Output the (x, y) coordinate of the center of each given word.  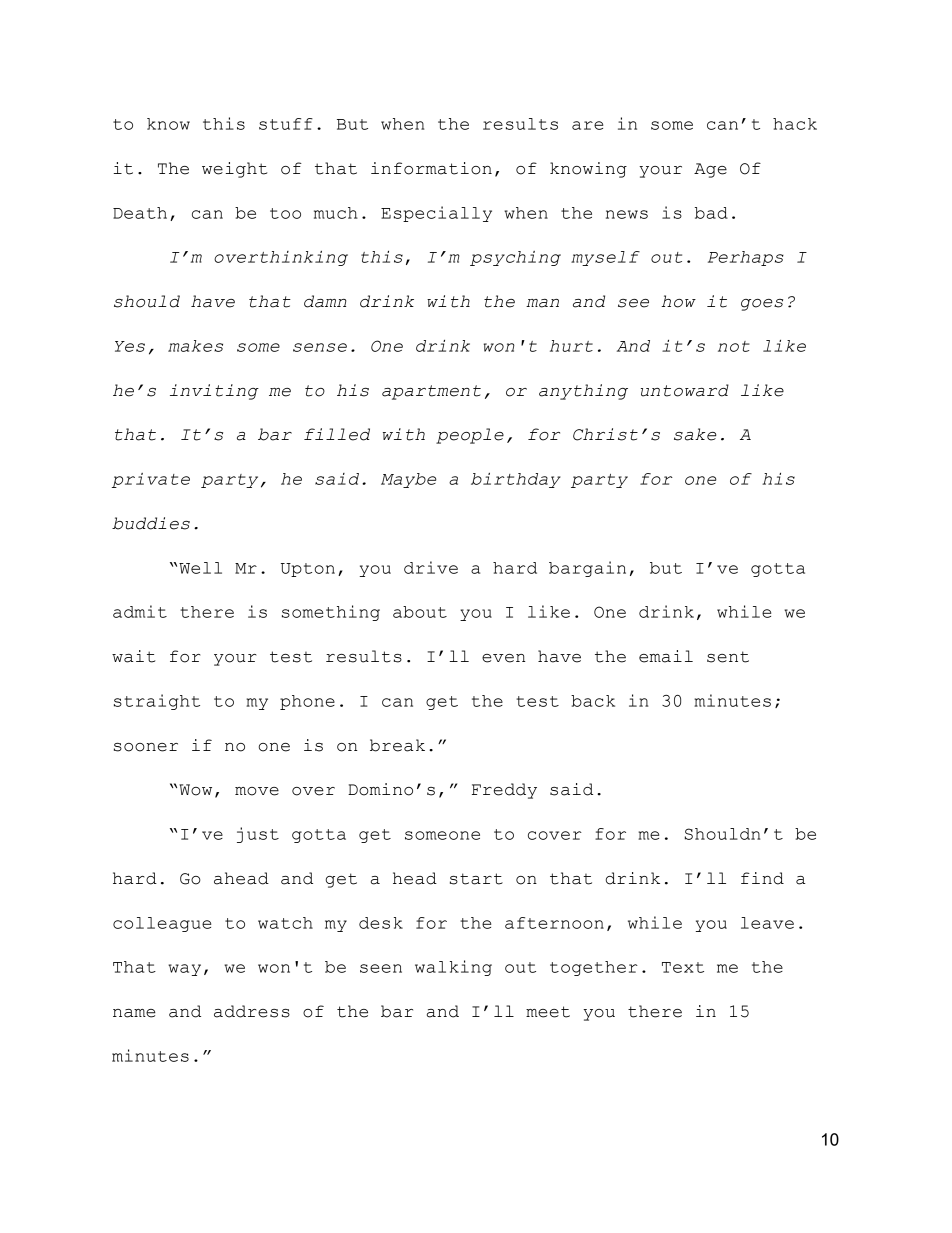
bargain (587, 569)
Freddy (504, 791)
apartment (431, 392)
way (184, 970)
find (762, 878)
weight (234, 170)
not (734, 346)
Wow (195, 790)
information (431, 168)
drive (431, 567)
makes (195, 346)
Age (710, 170)
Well (200, 568)
